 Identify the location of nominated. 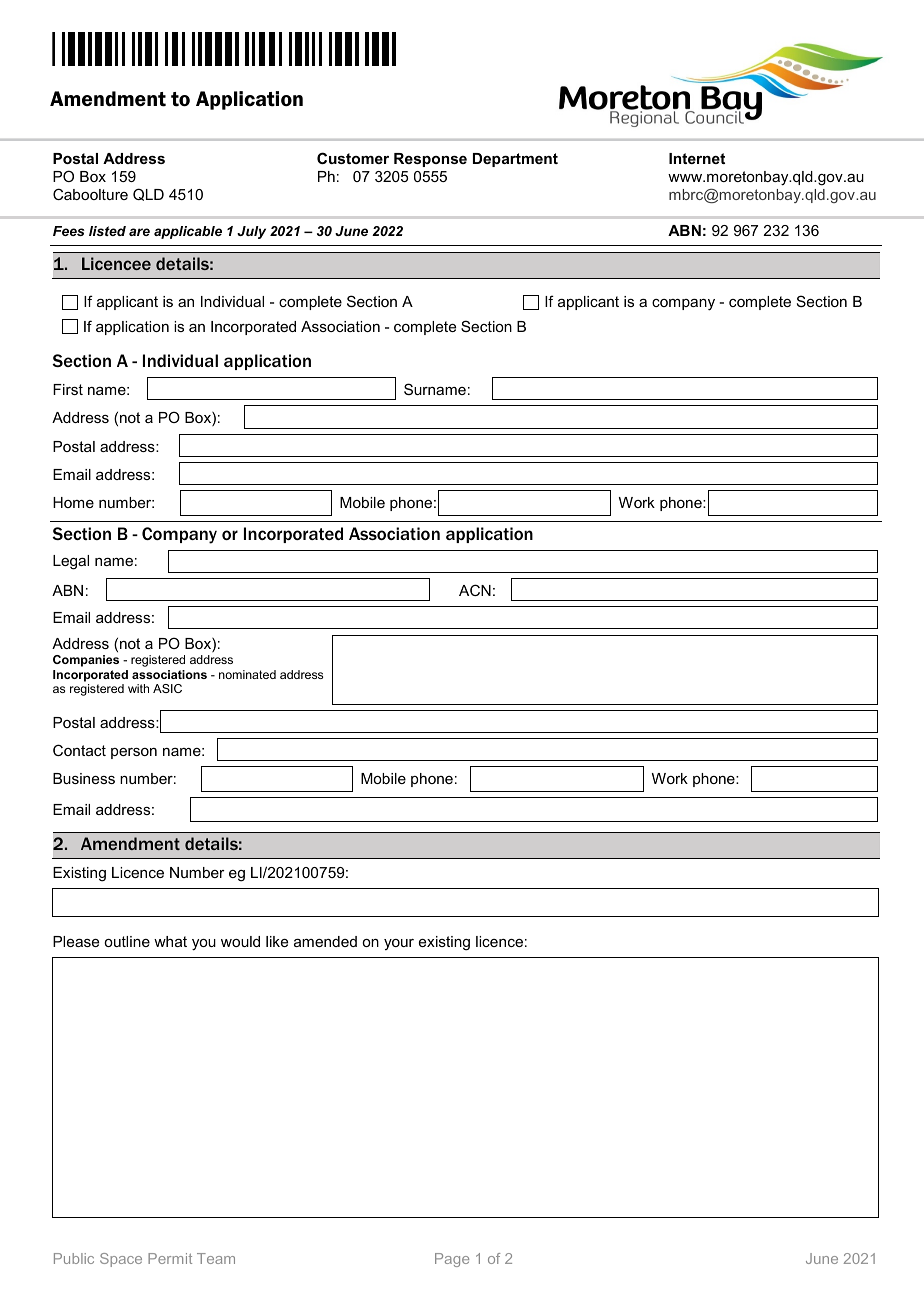
(247, 674).
